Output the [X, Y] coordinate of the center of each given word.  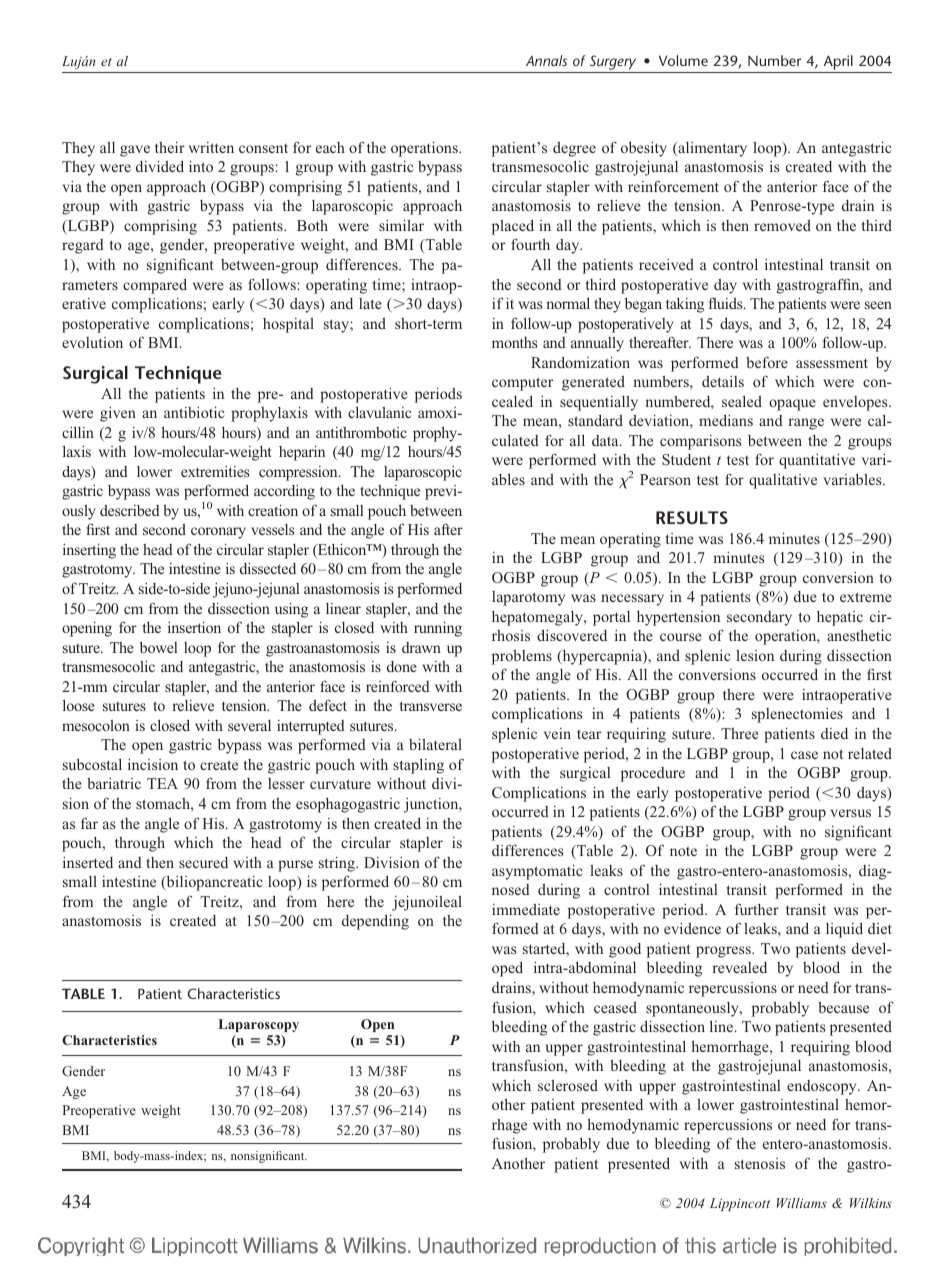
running [438, 629]
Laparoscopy [259, 1025]
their [170, 147]
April [838, 64]
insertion [194, 627]
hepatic [840, 618]
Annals [546, 60]
